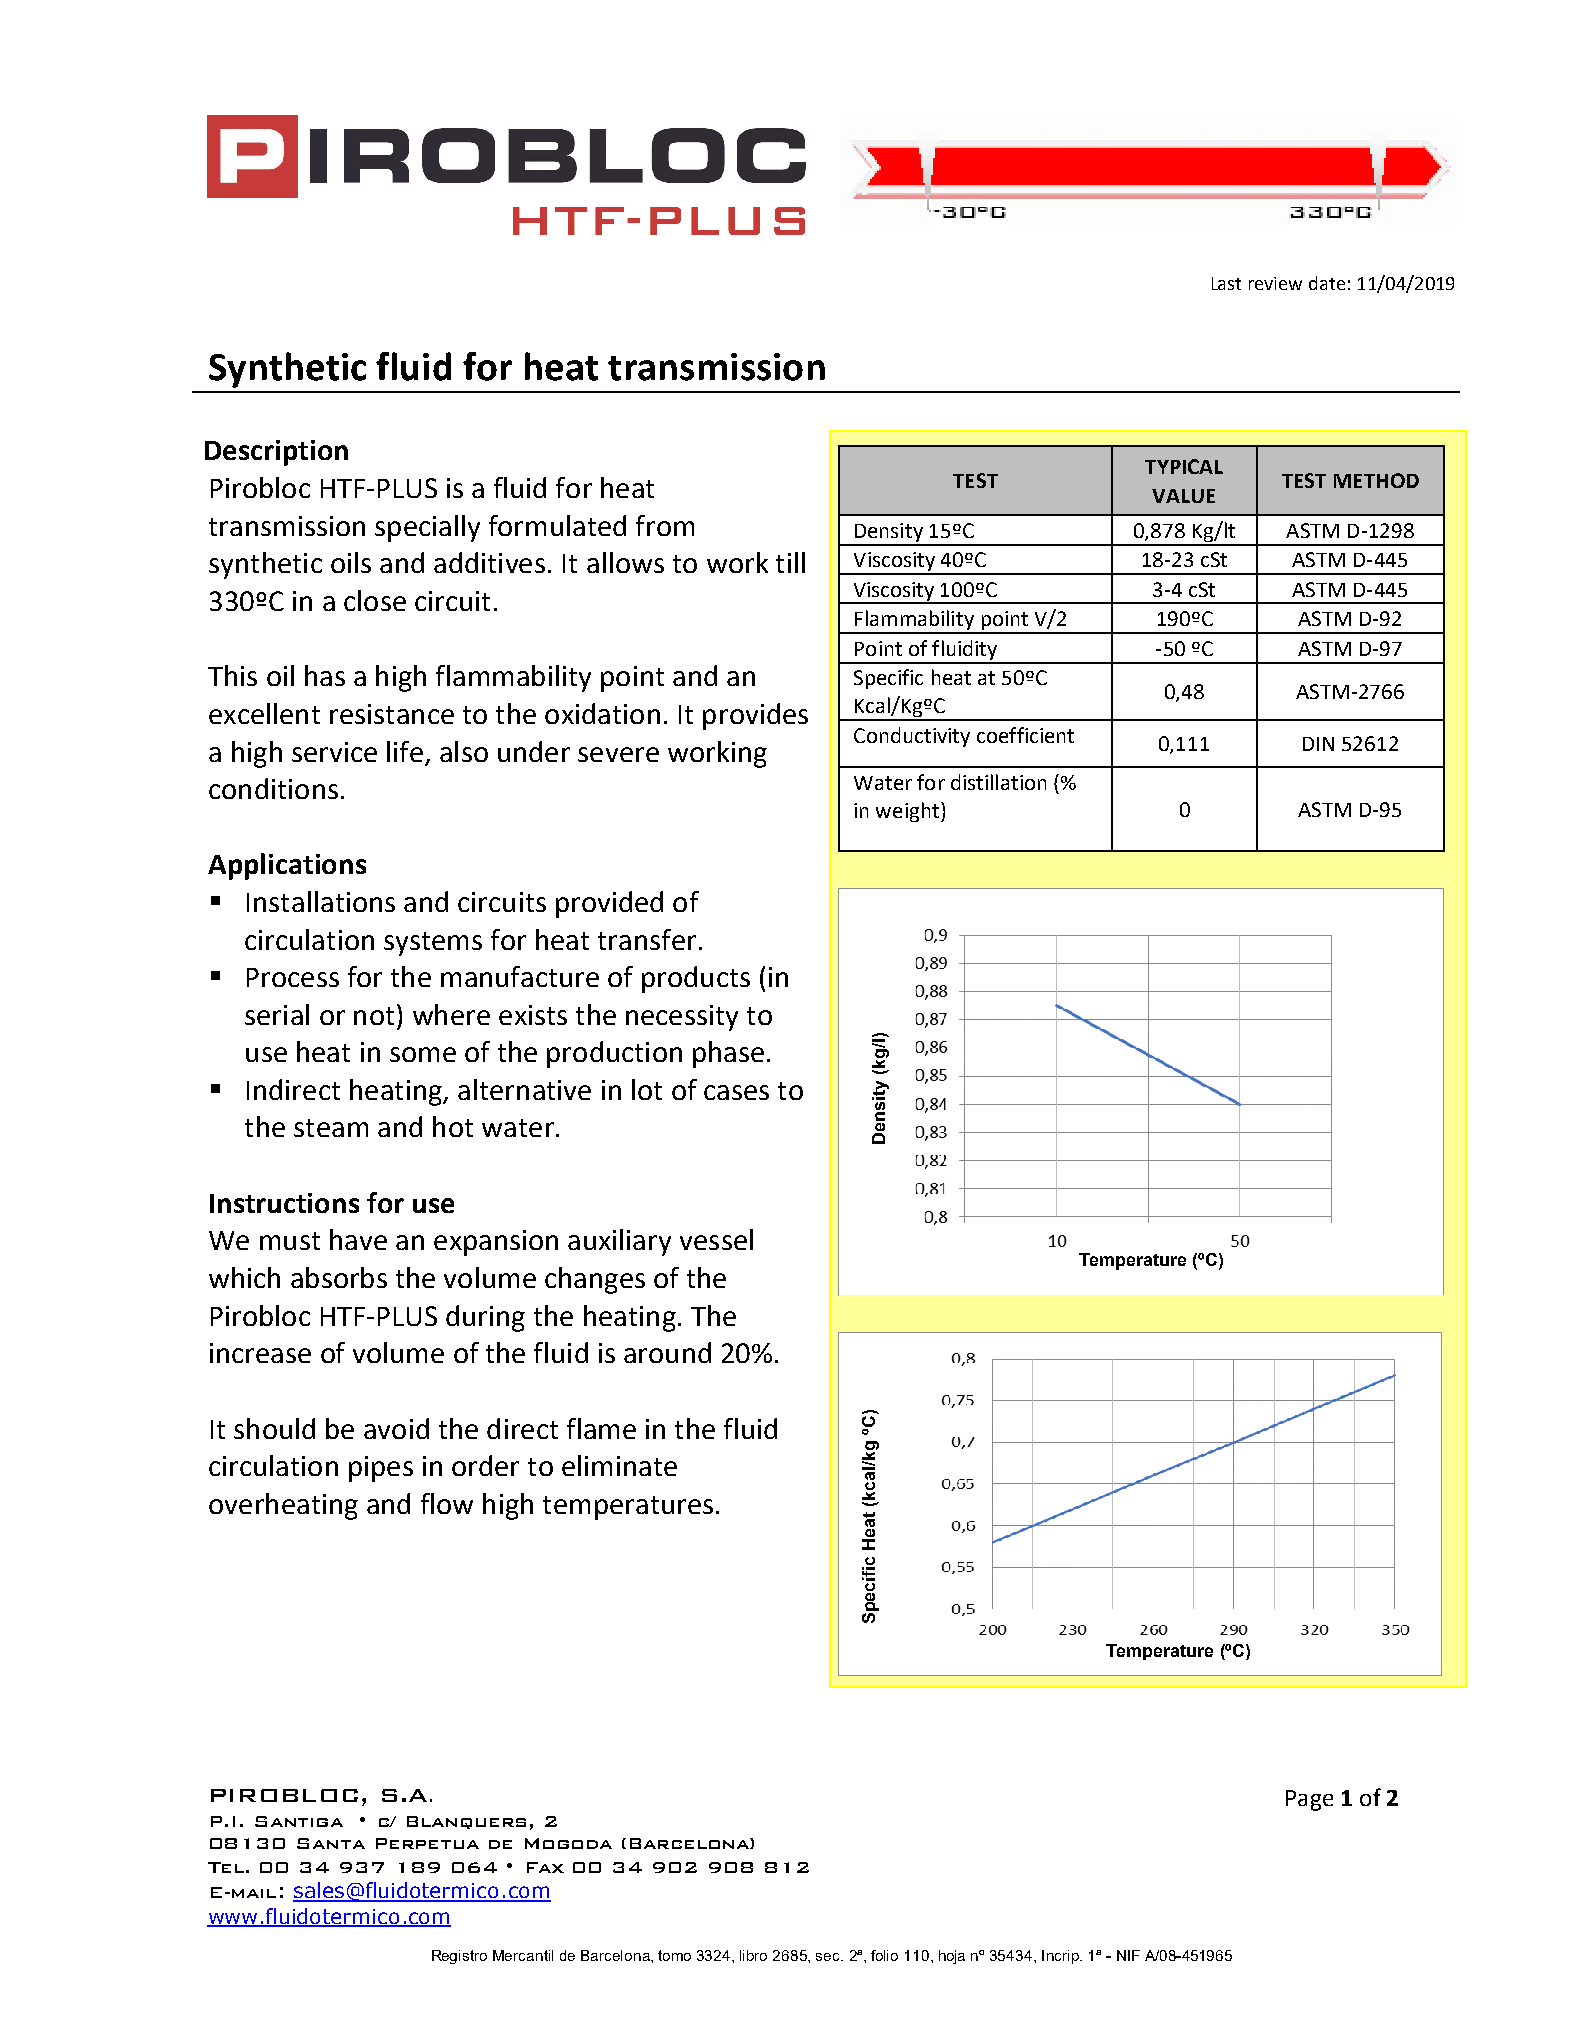  I want to click on avoid, so click(396, 1428).
